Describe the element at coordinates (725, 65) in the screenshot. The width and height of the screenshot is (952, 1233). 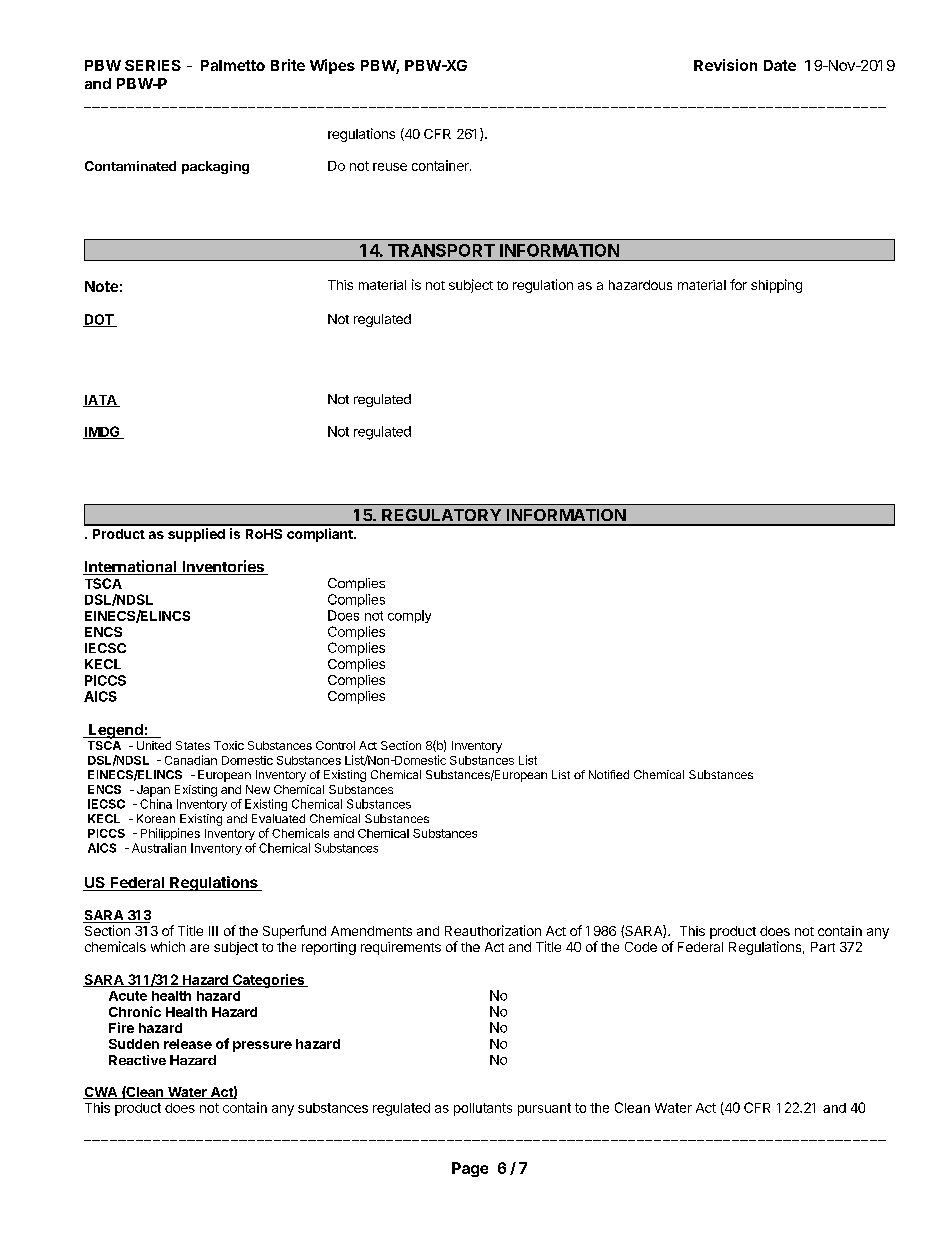
I see `Revision` at that location.
